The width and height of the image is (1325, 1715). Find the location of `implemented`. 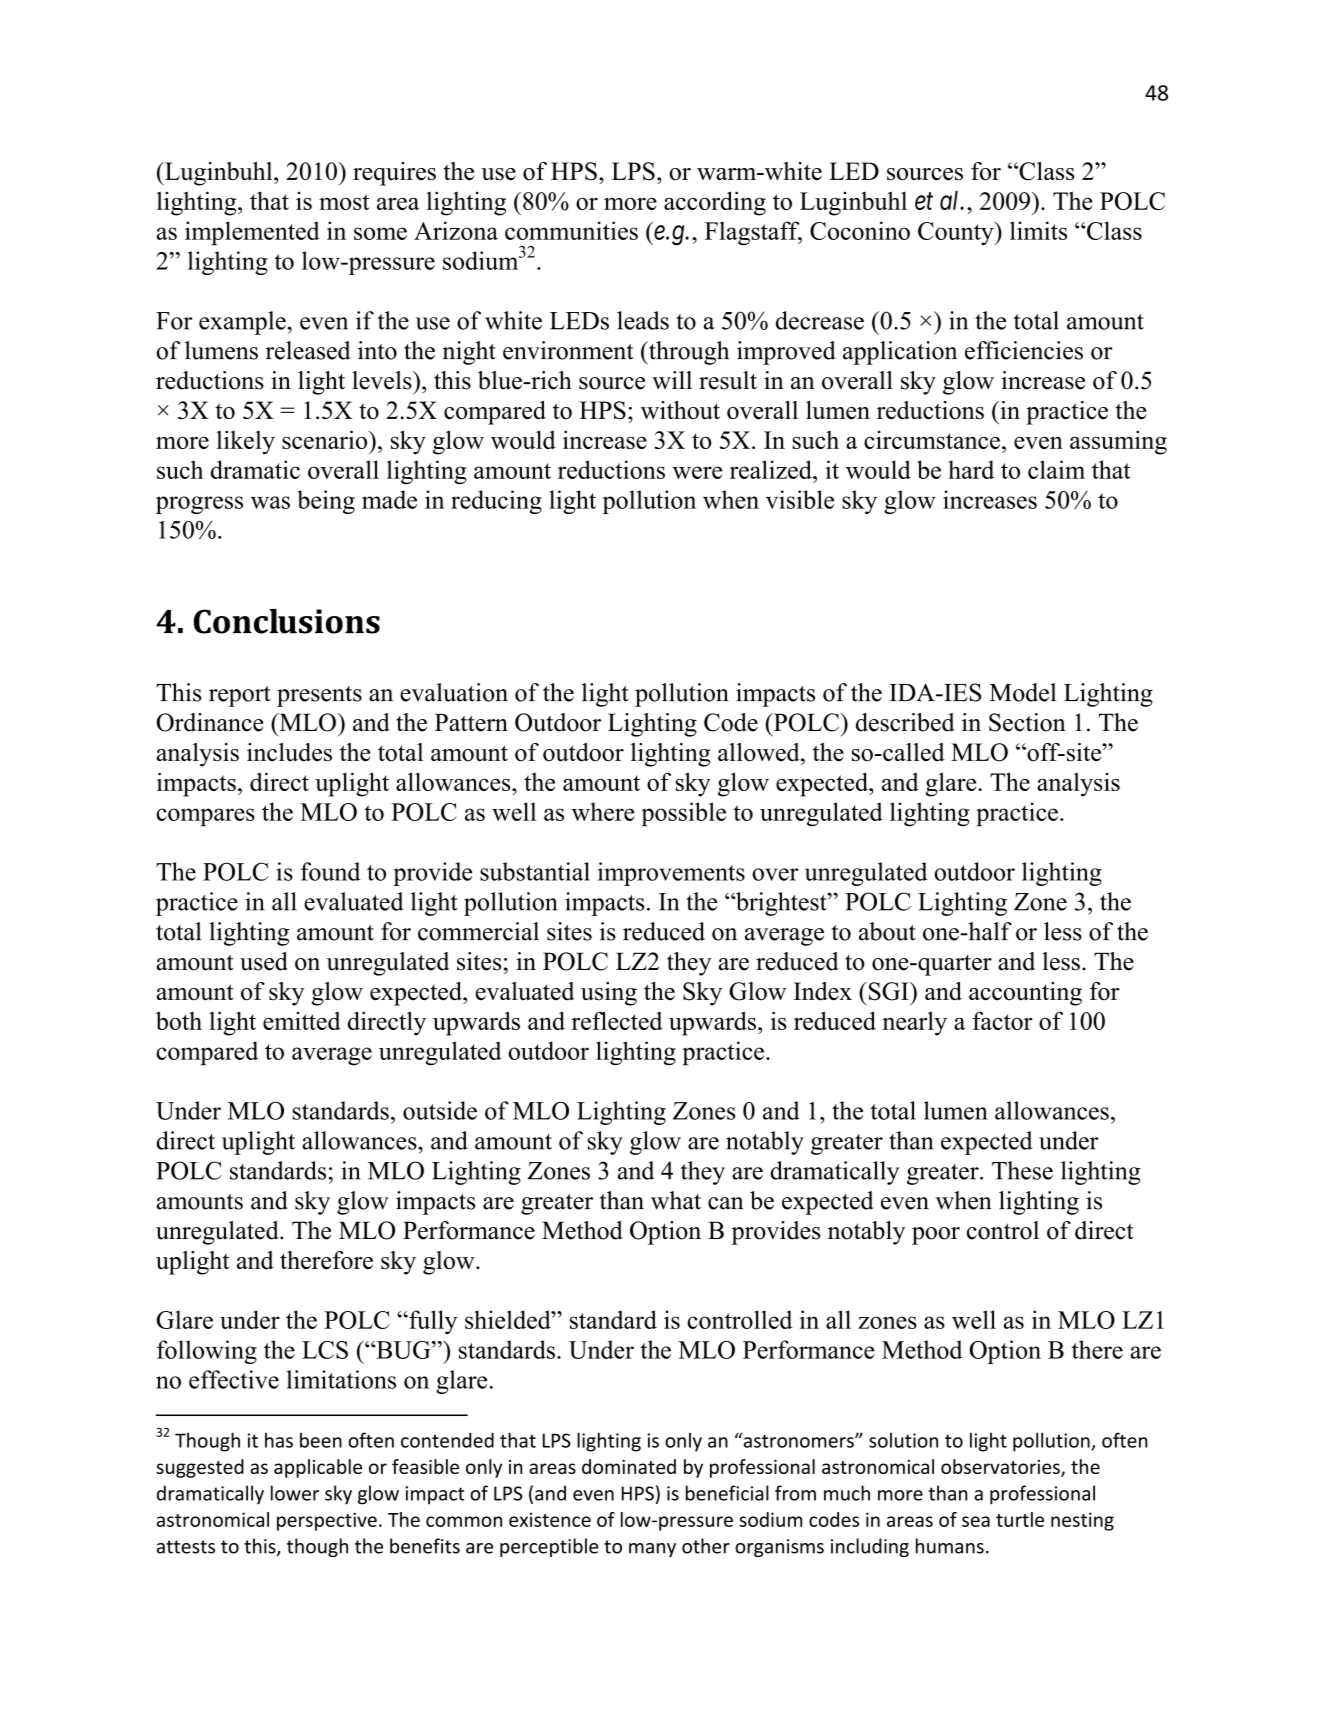

implemented is located at coordinates (252, 233).
